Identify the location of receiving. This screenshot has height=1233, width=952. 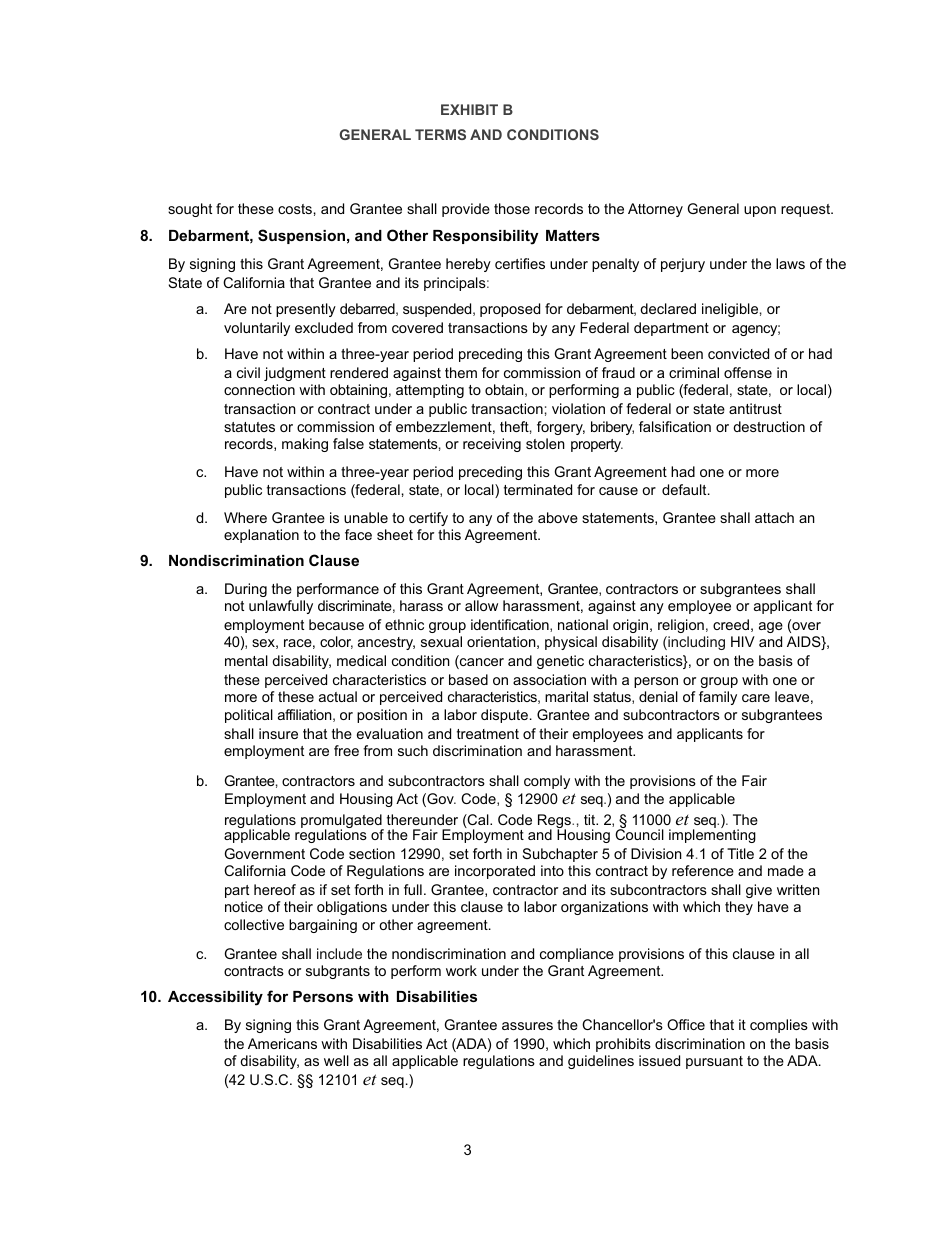
(492, 445).
